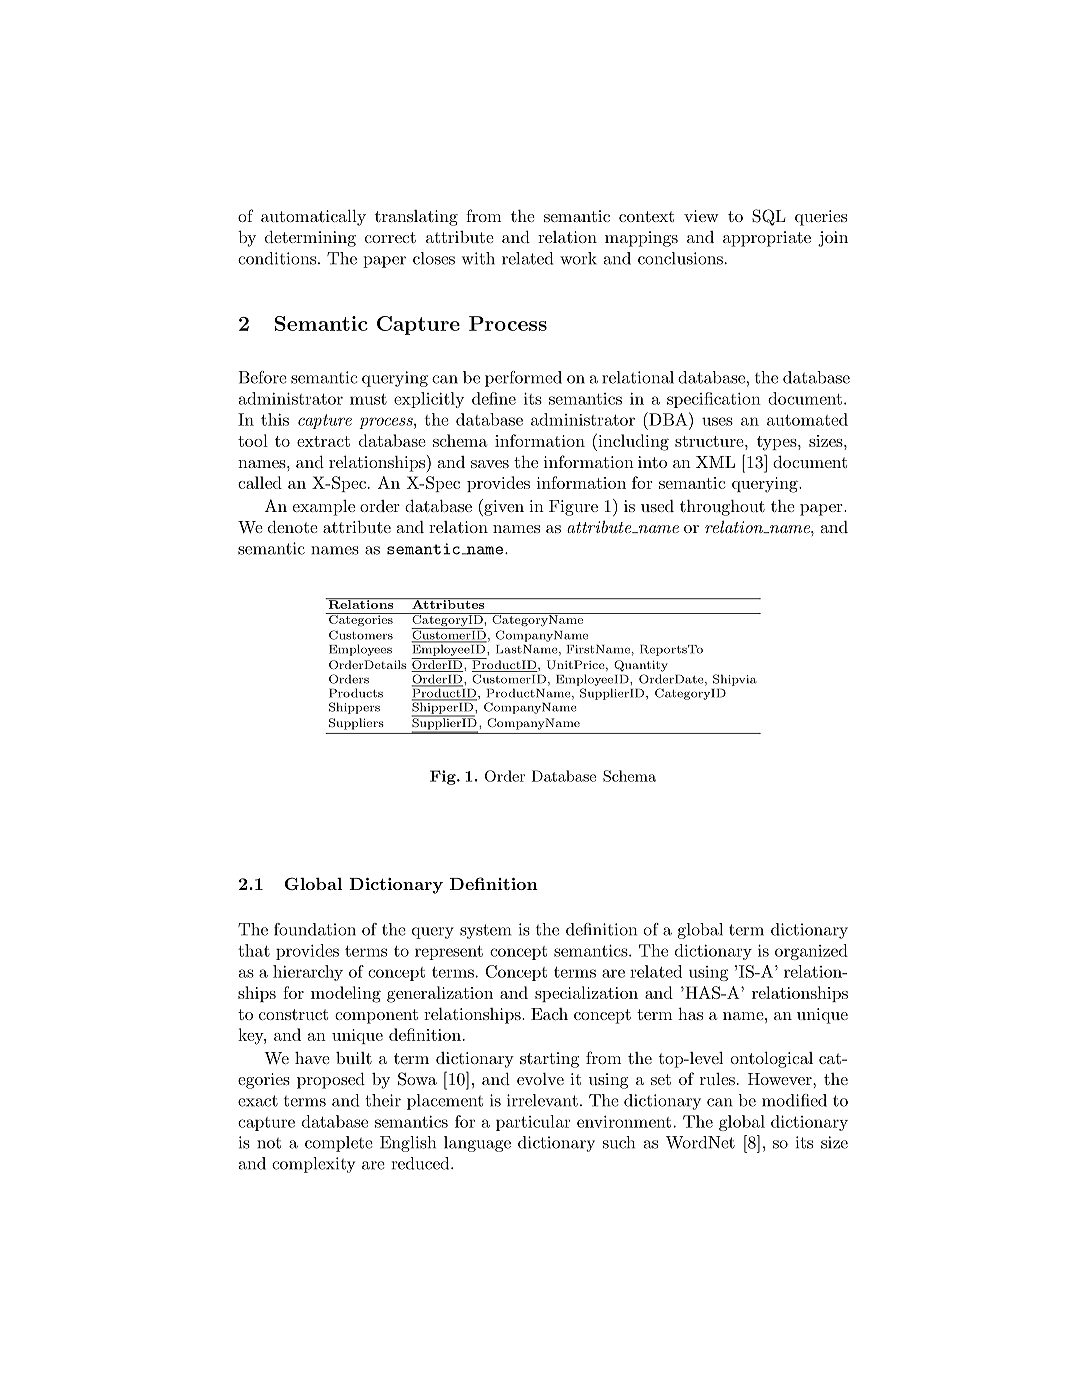 The height and width of the page is (1397, 1080). Describe the element at coordinates (485, 931) in the page. I see `system` at that location.
